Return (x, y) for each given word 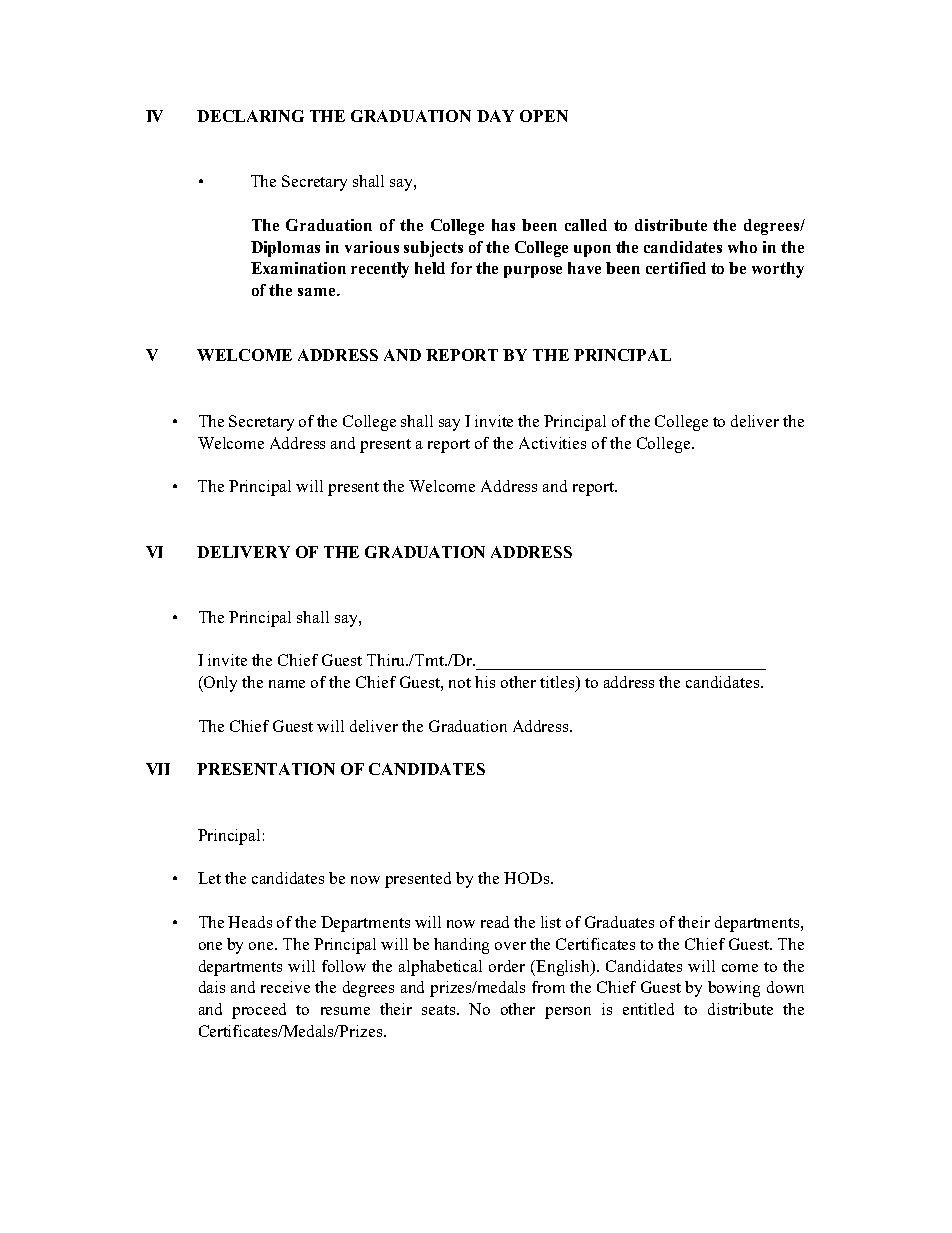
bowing (734, 989)
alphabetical (440, 968)
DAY (495, 116)
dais (212, 987)
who (742, 247)
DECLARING (250, 116)
